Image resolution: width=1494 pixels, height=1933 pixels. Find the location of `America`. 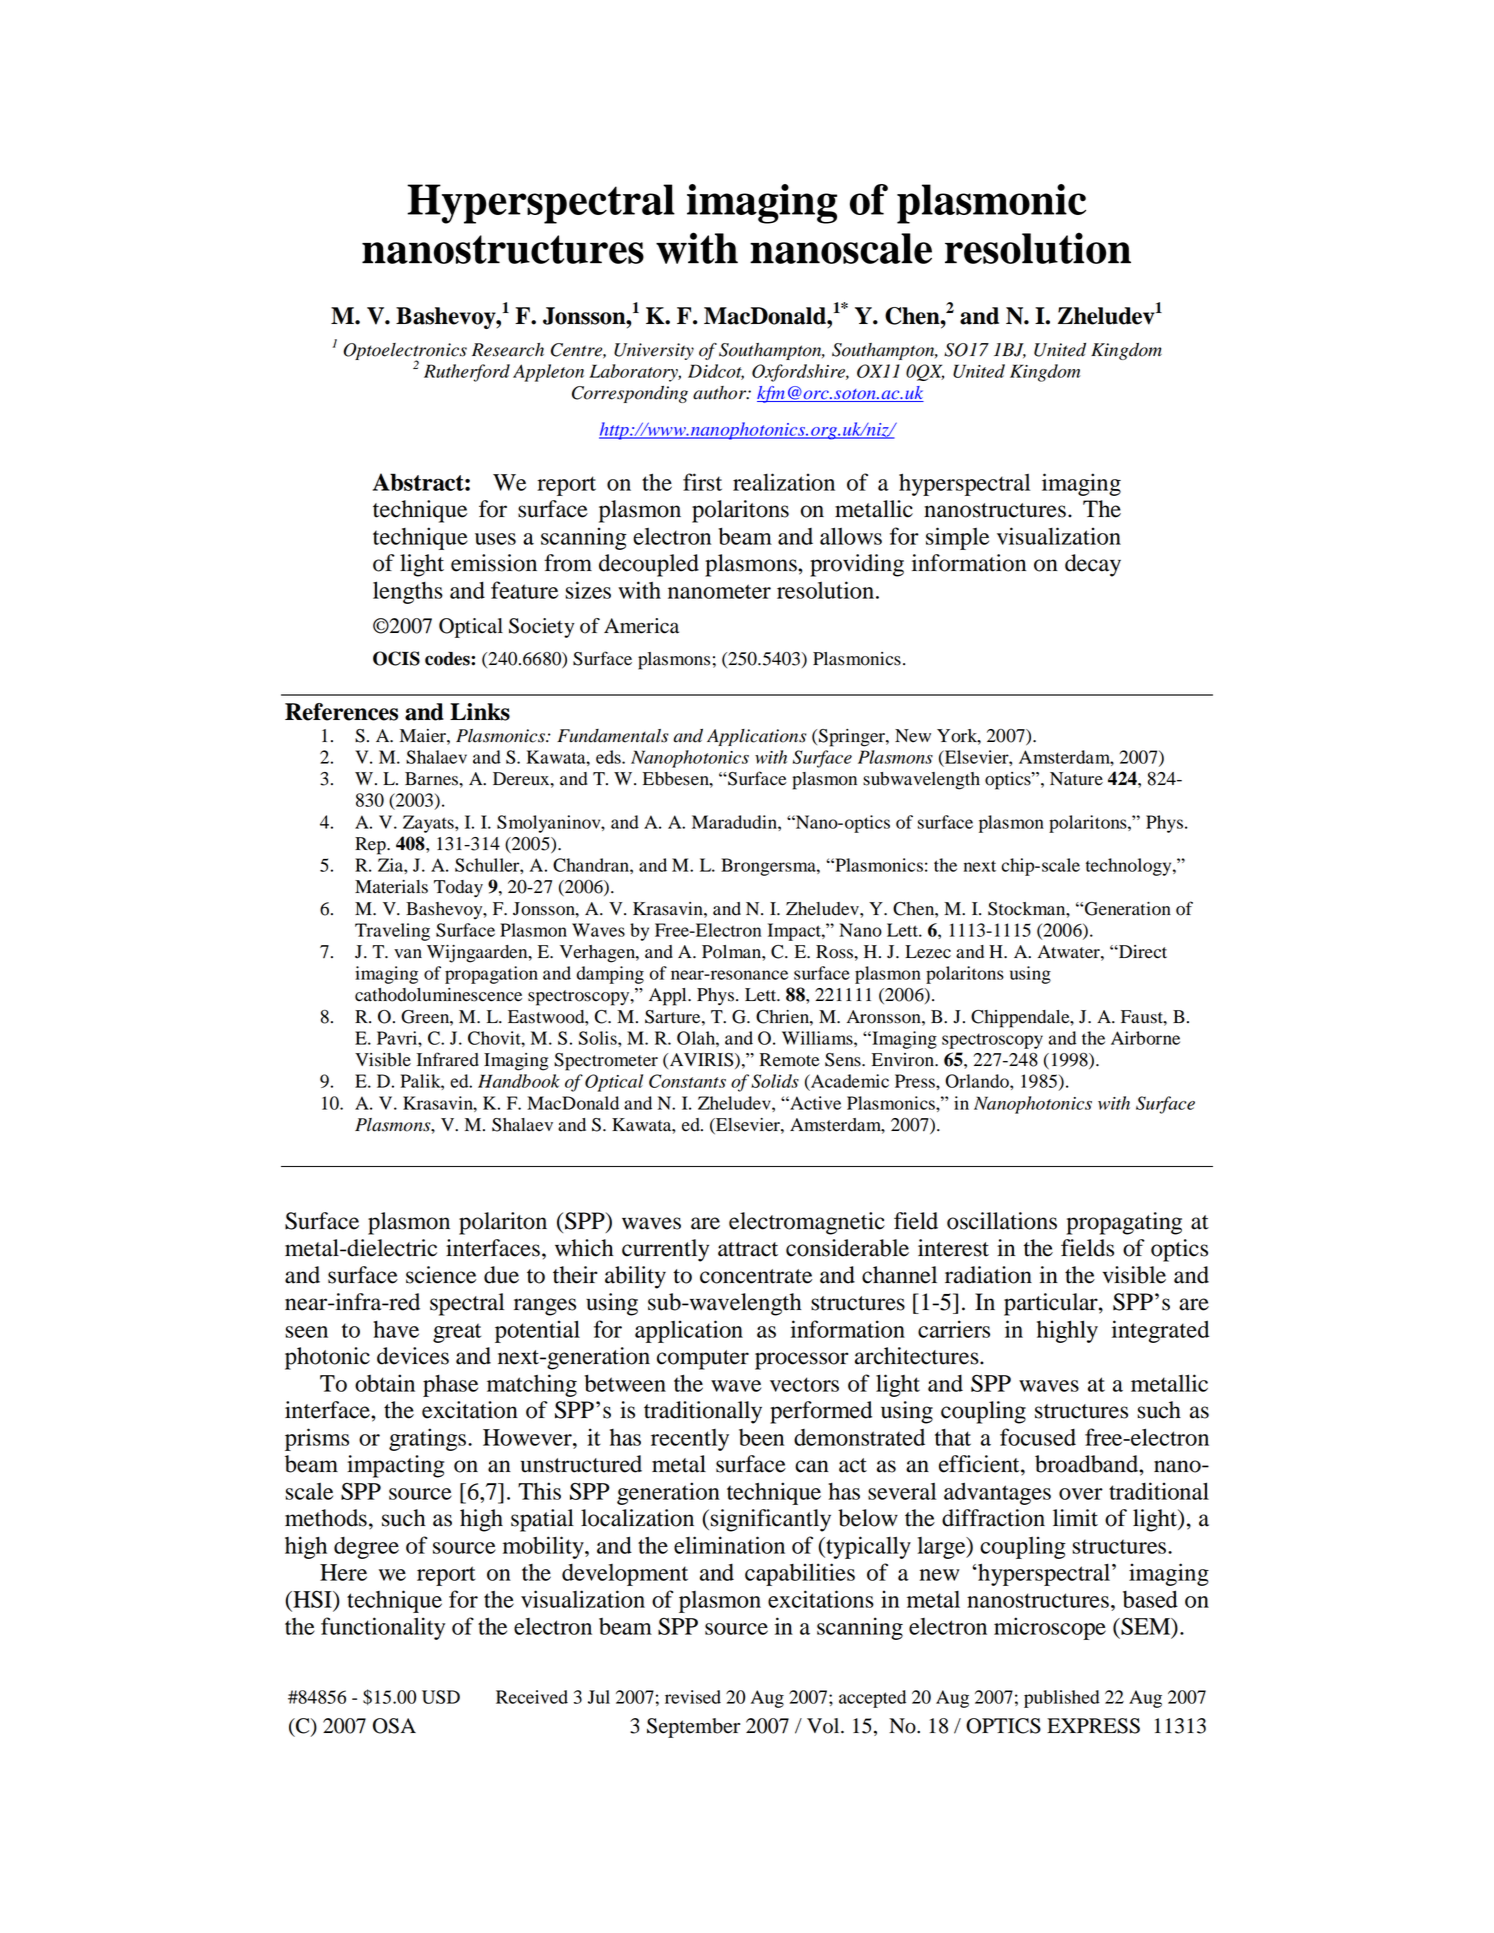

America is located at coordinates (641, 626).
